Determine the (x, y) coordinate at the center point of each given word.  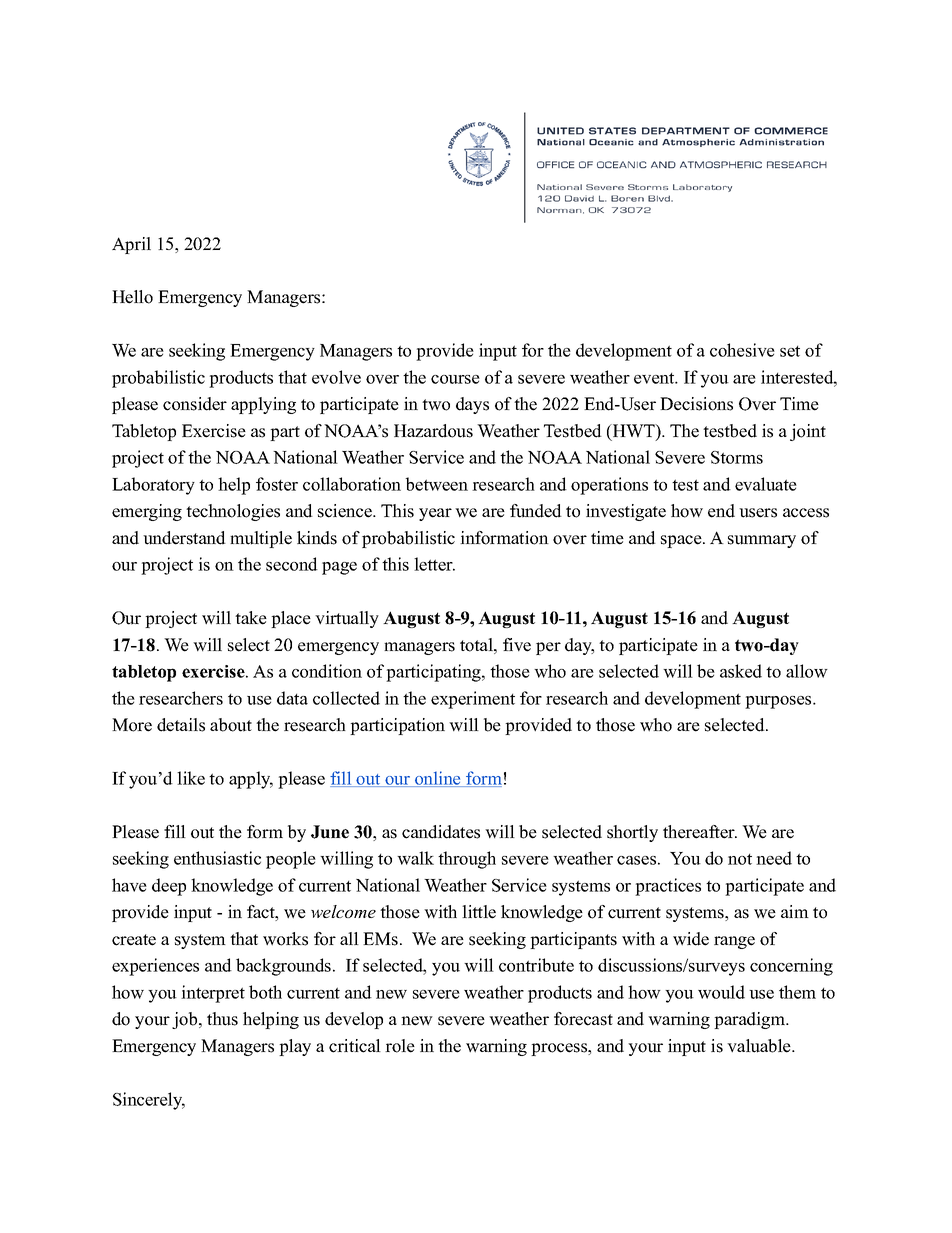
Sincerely (149, 1101)
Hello (132, 297)
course (455, 379)
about (231, 725)
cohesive (742, 350)
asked (741, 671)
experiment (473, 700)
